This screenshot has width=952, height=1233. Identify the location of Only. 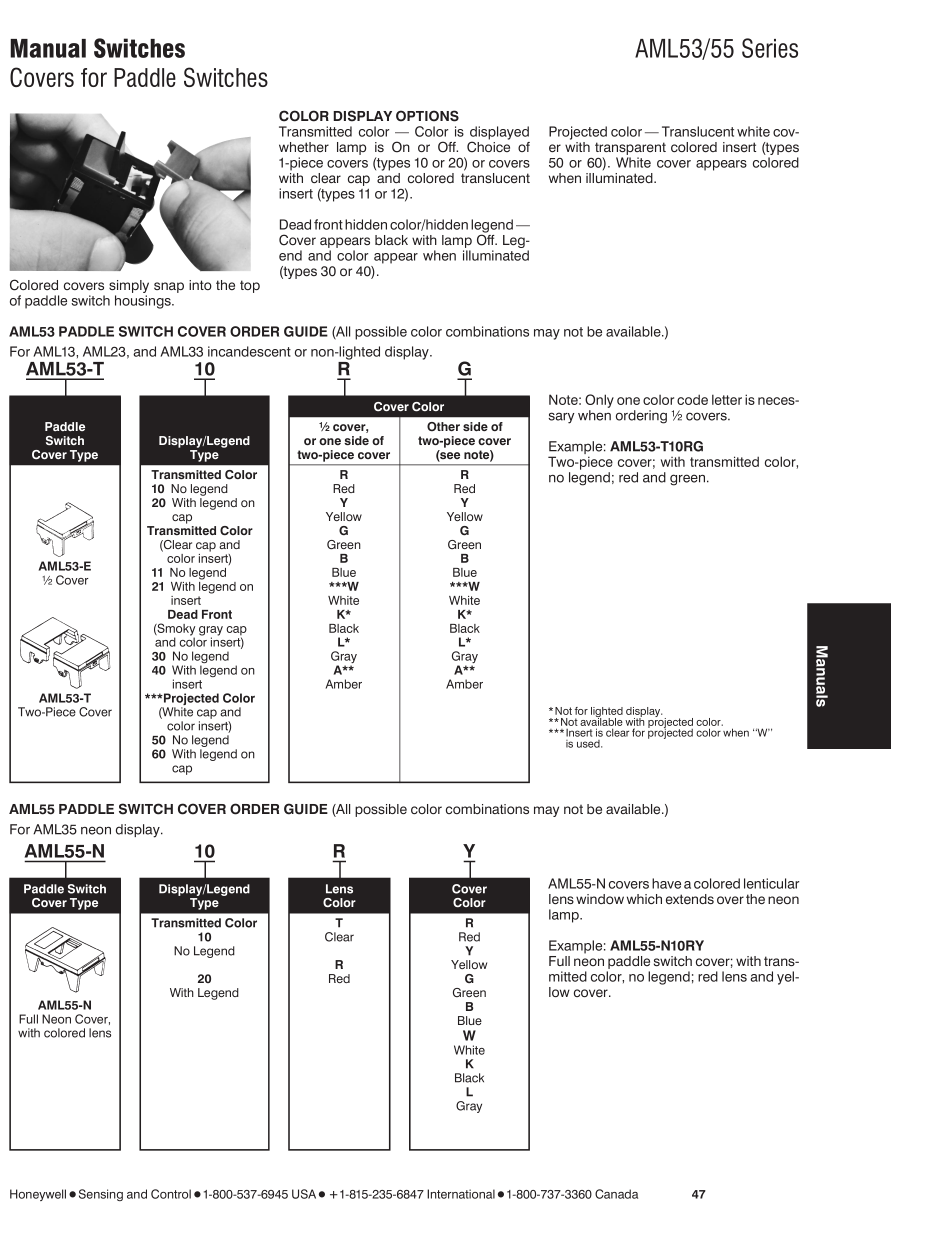
(599, 401).
